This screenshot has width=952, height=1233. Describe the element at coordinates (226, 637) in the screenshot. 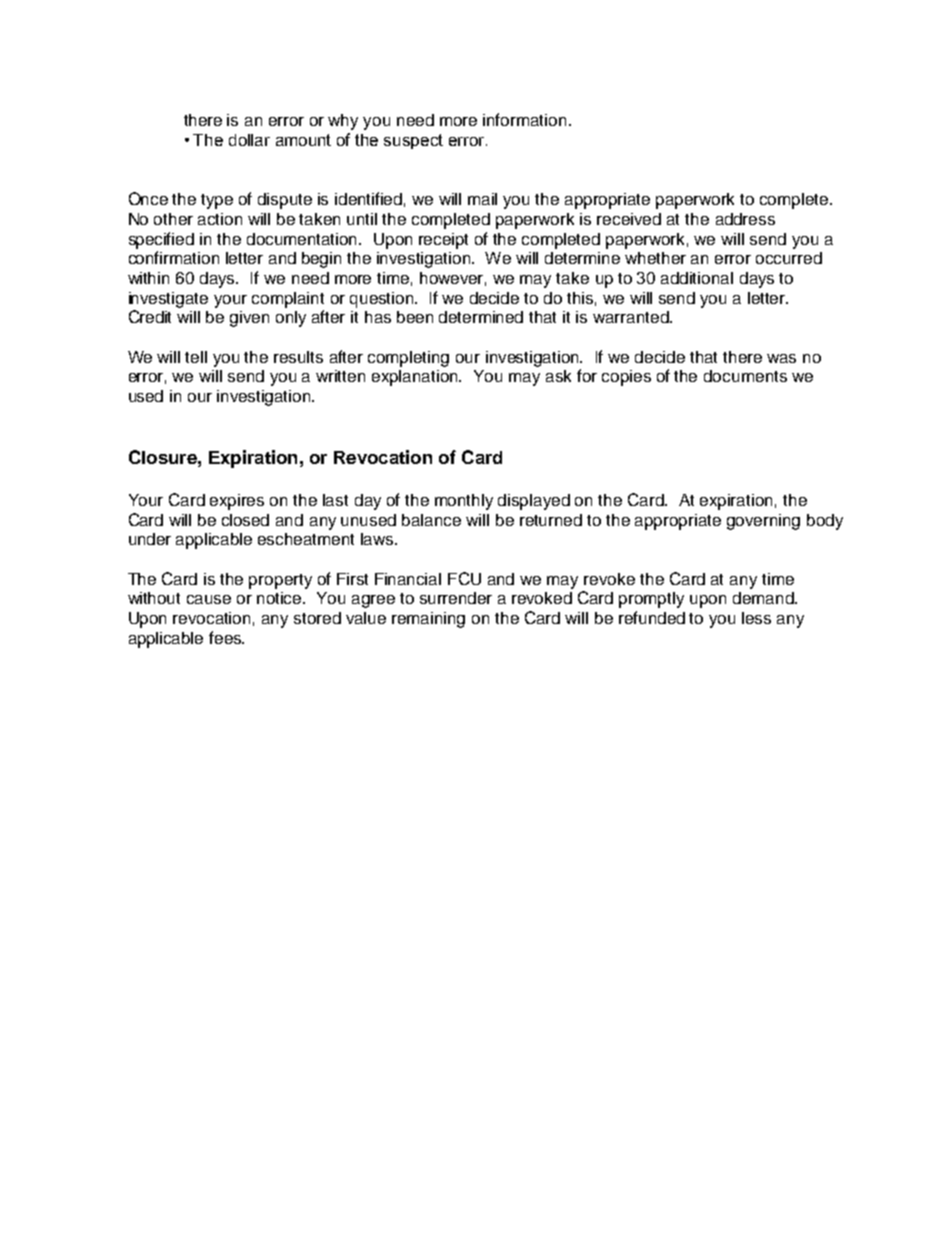

I see `fees` at that location.
